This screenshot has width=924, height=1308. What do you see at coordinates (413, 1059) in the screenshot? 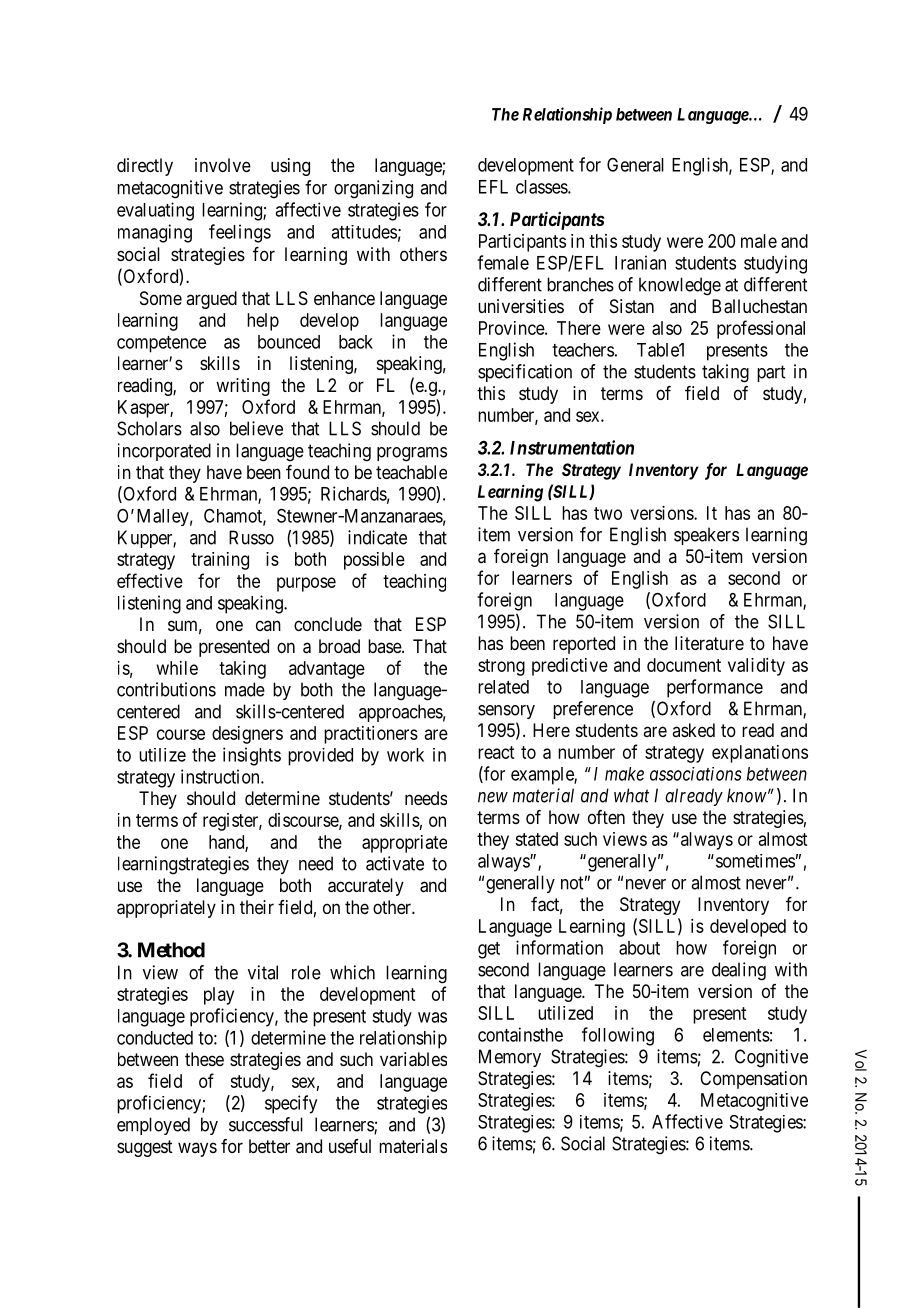
I see `variables` at bounding box center [413, 1059].
